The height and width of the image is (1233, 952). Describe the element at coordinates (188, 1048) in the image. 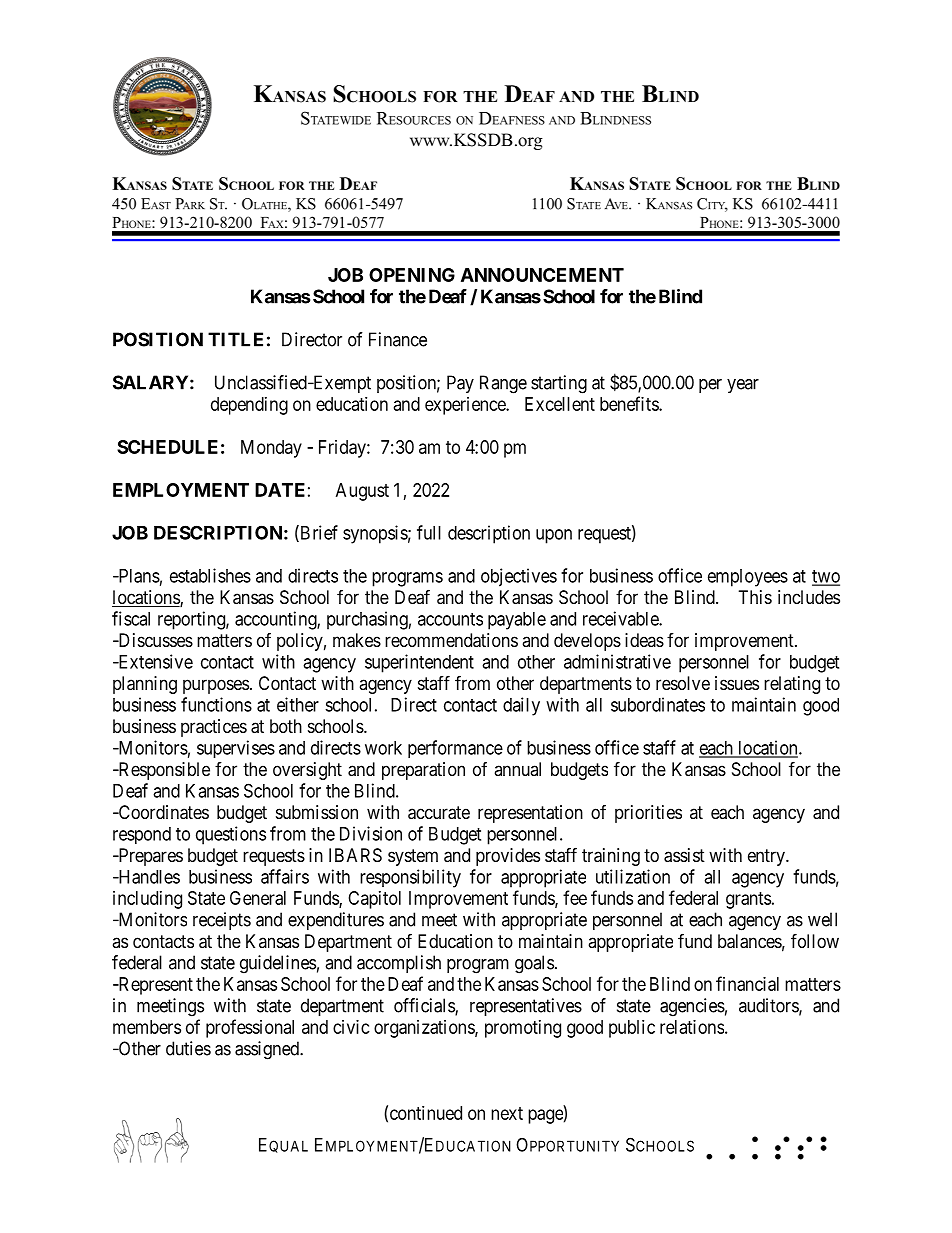

I see `duties` at that location.
